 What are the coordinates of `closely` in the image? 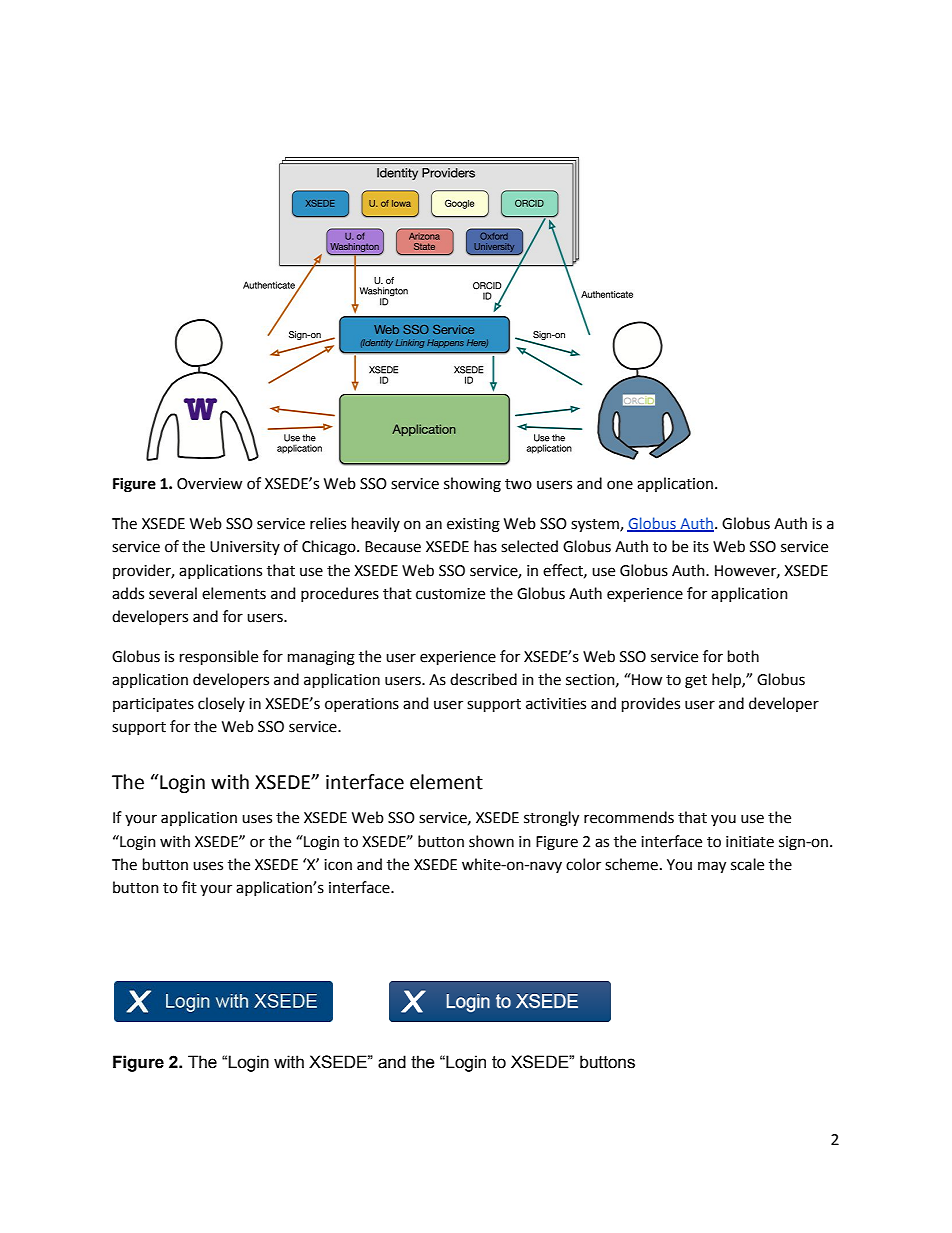 It's located at (221, 704).
